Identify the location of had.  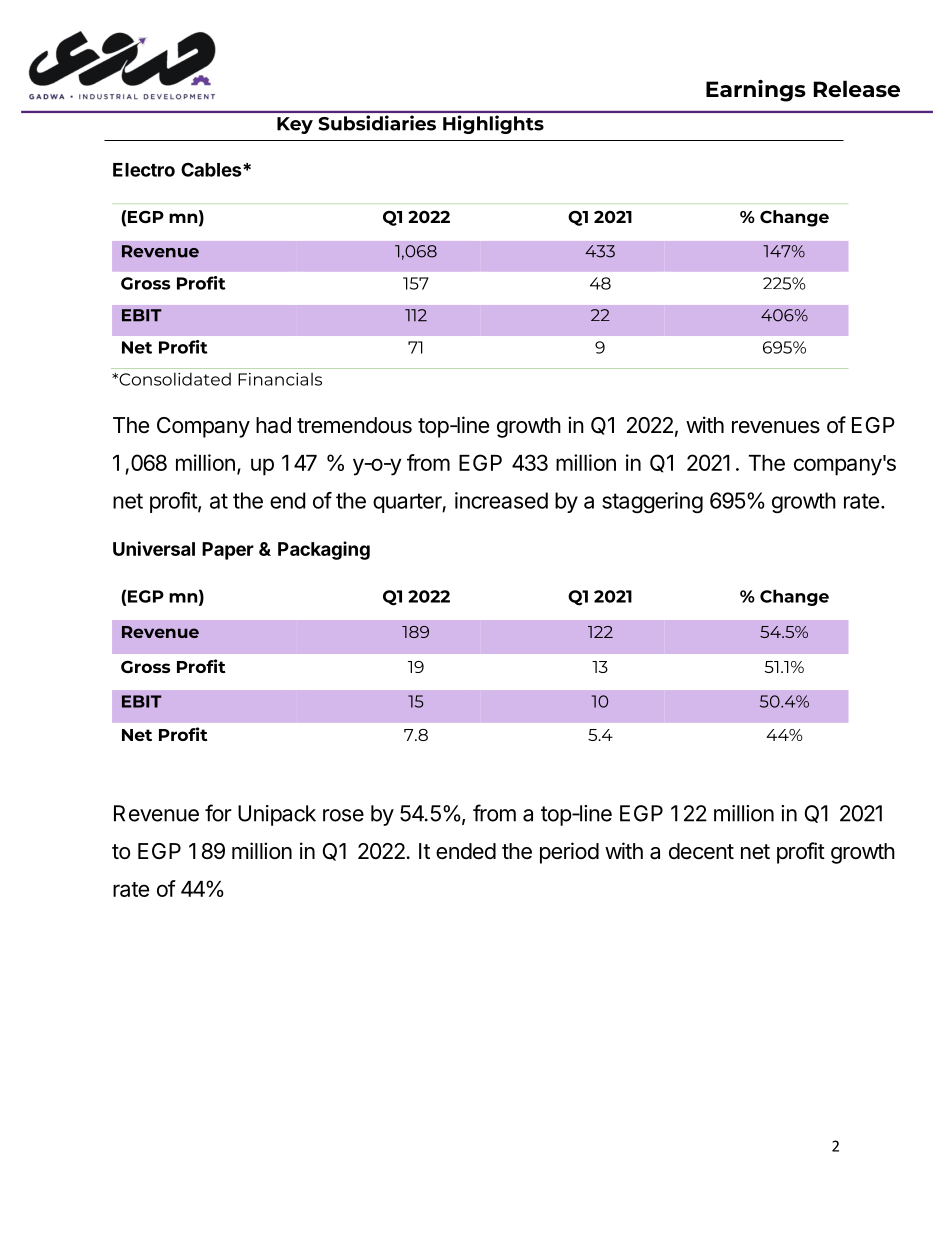
(273, 425).
